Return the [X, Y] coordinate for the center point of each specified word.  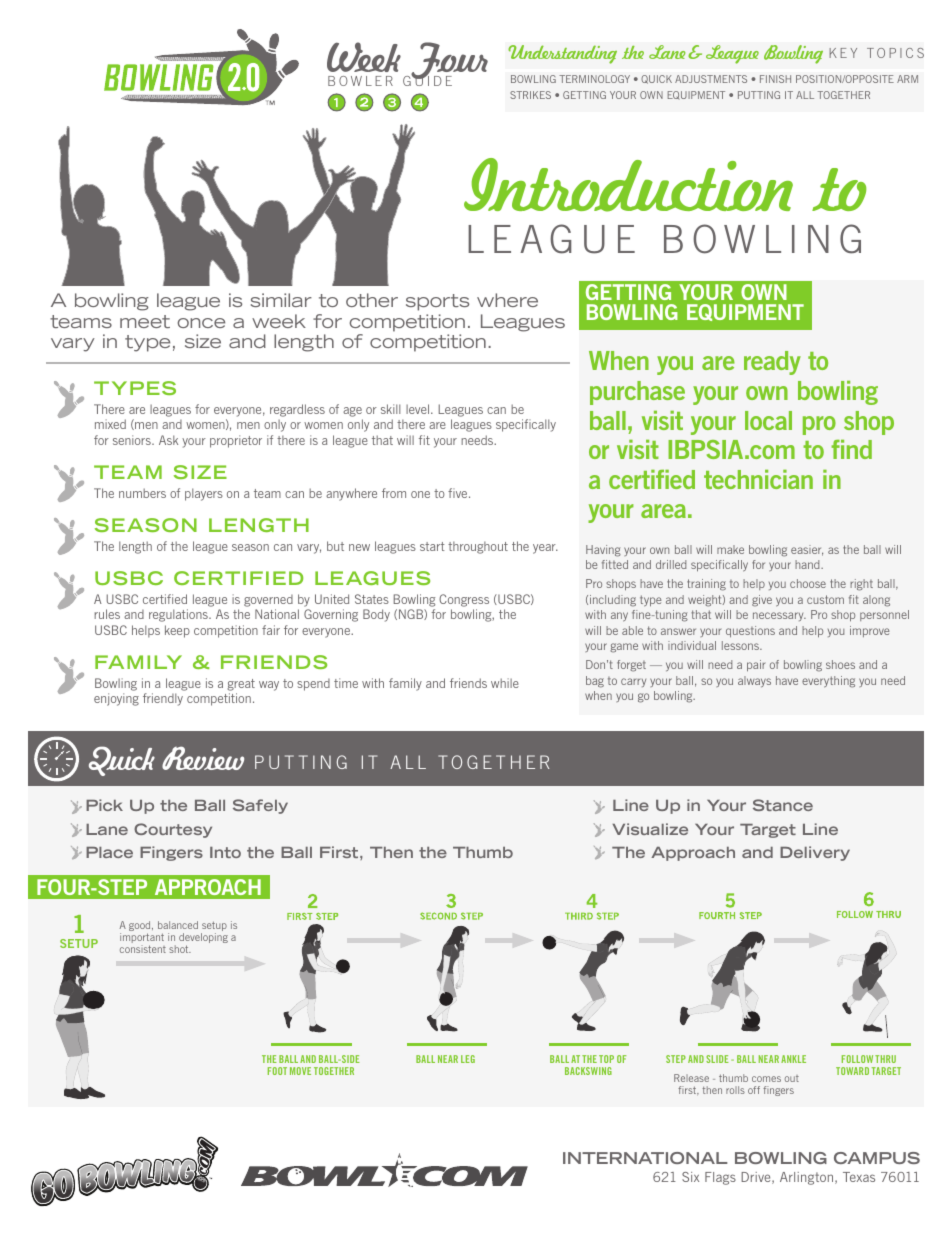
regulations [179, 615]
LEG [468, 1059]
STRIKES [530, 95]
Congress [464, 600]
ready [772, 363]
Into [225, 852]
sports [437, 302]
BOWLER [360, 81]
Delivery [815, 853]
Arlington [808, 1178]
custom [825, 599]
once [201, 323]
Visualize [650, 829]
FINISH [775, 79]
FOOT [277, 1071]
